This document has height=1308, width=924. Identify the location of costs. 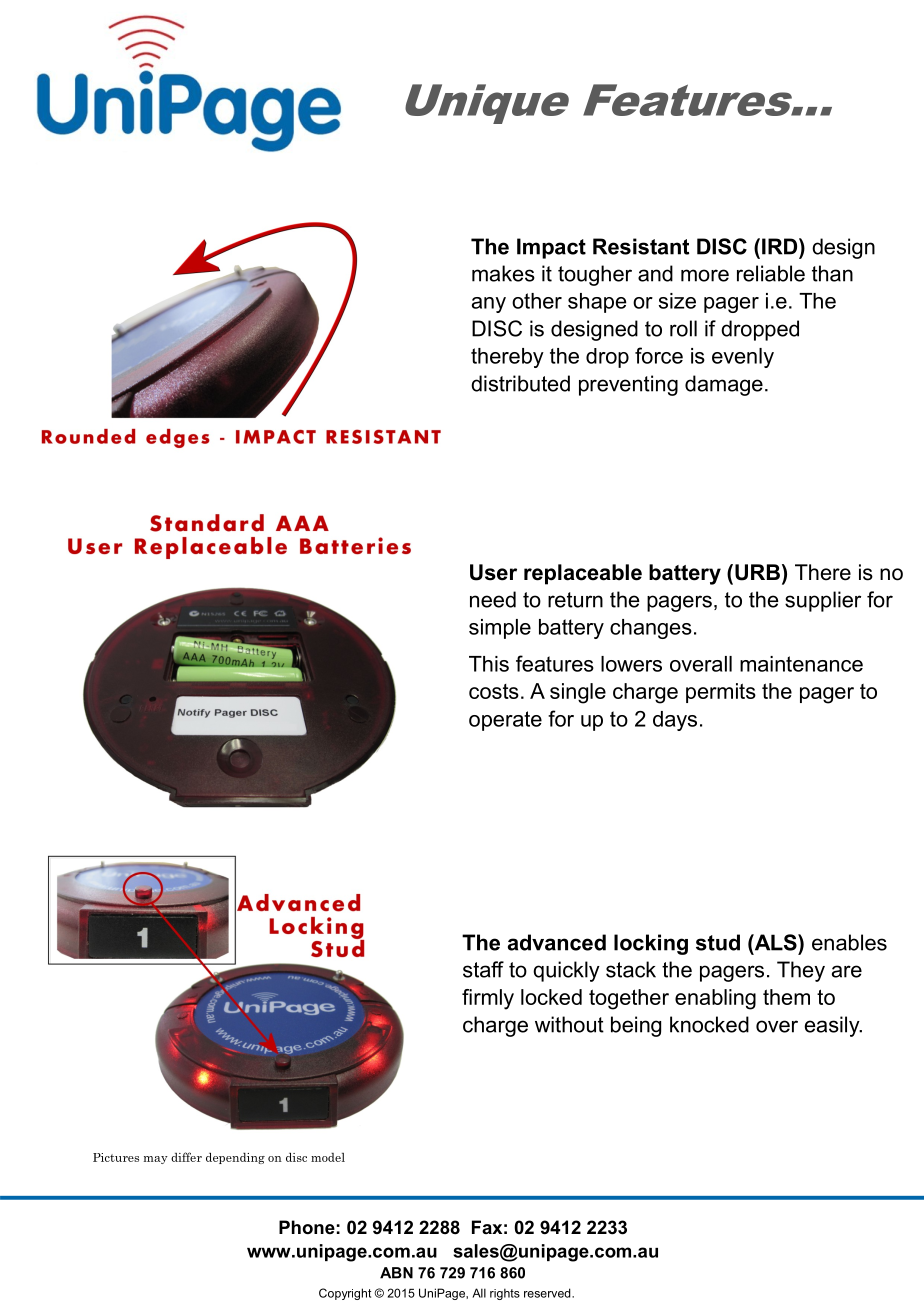
(494, 691).
